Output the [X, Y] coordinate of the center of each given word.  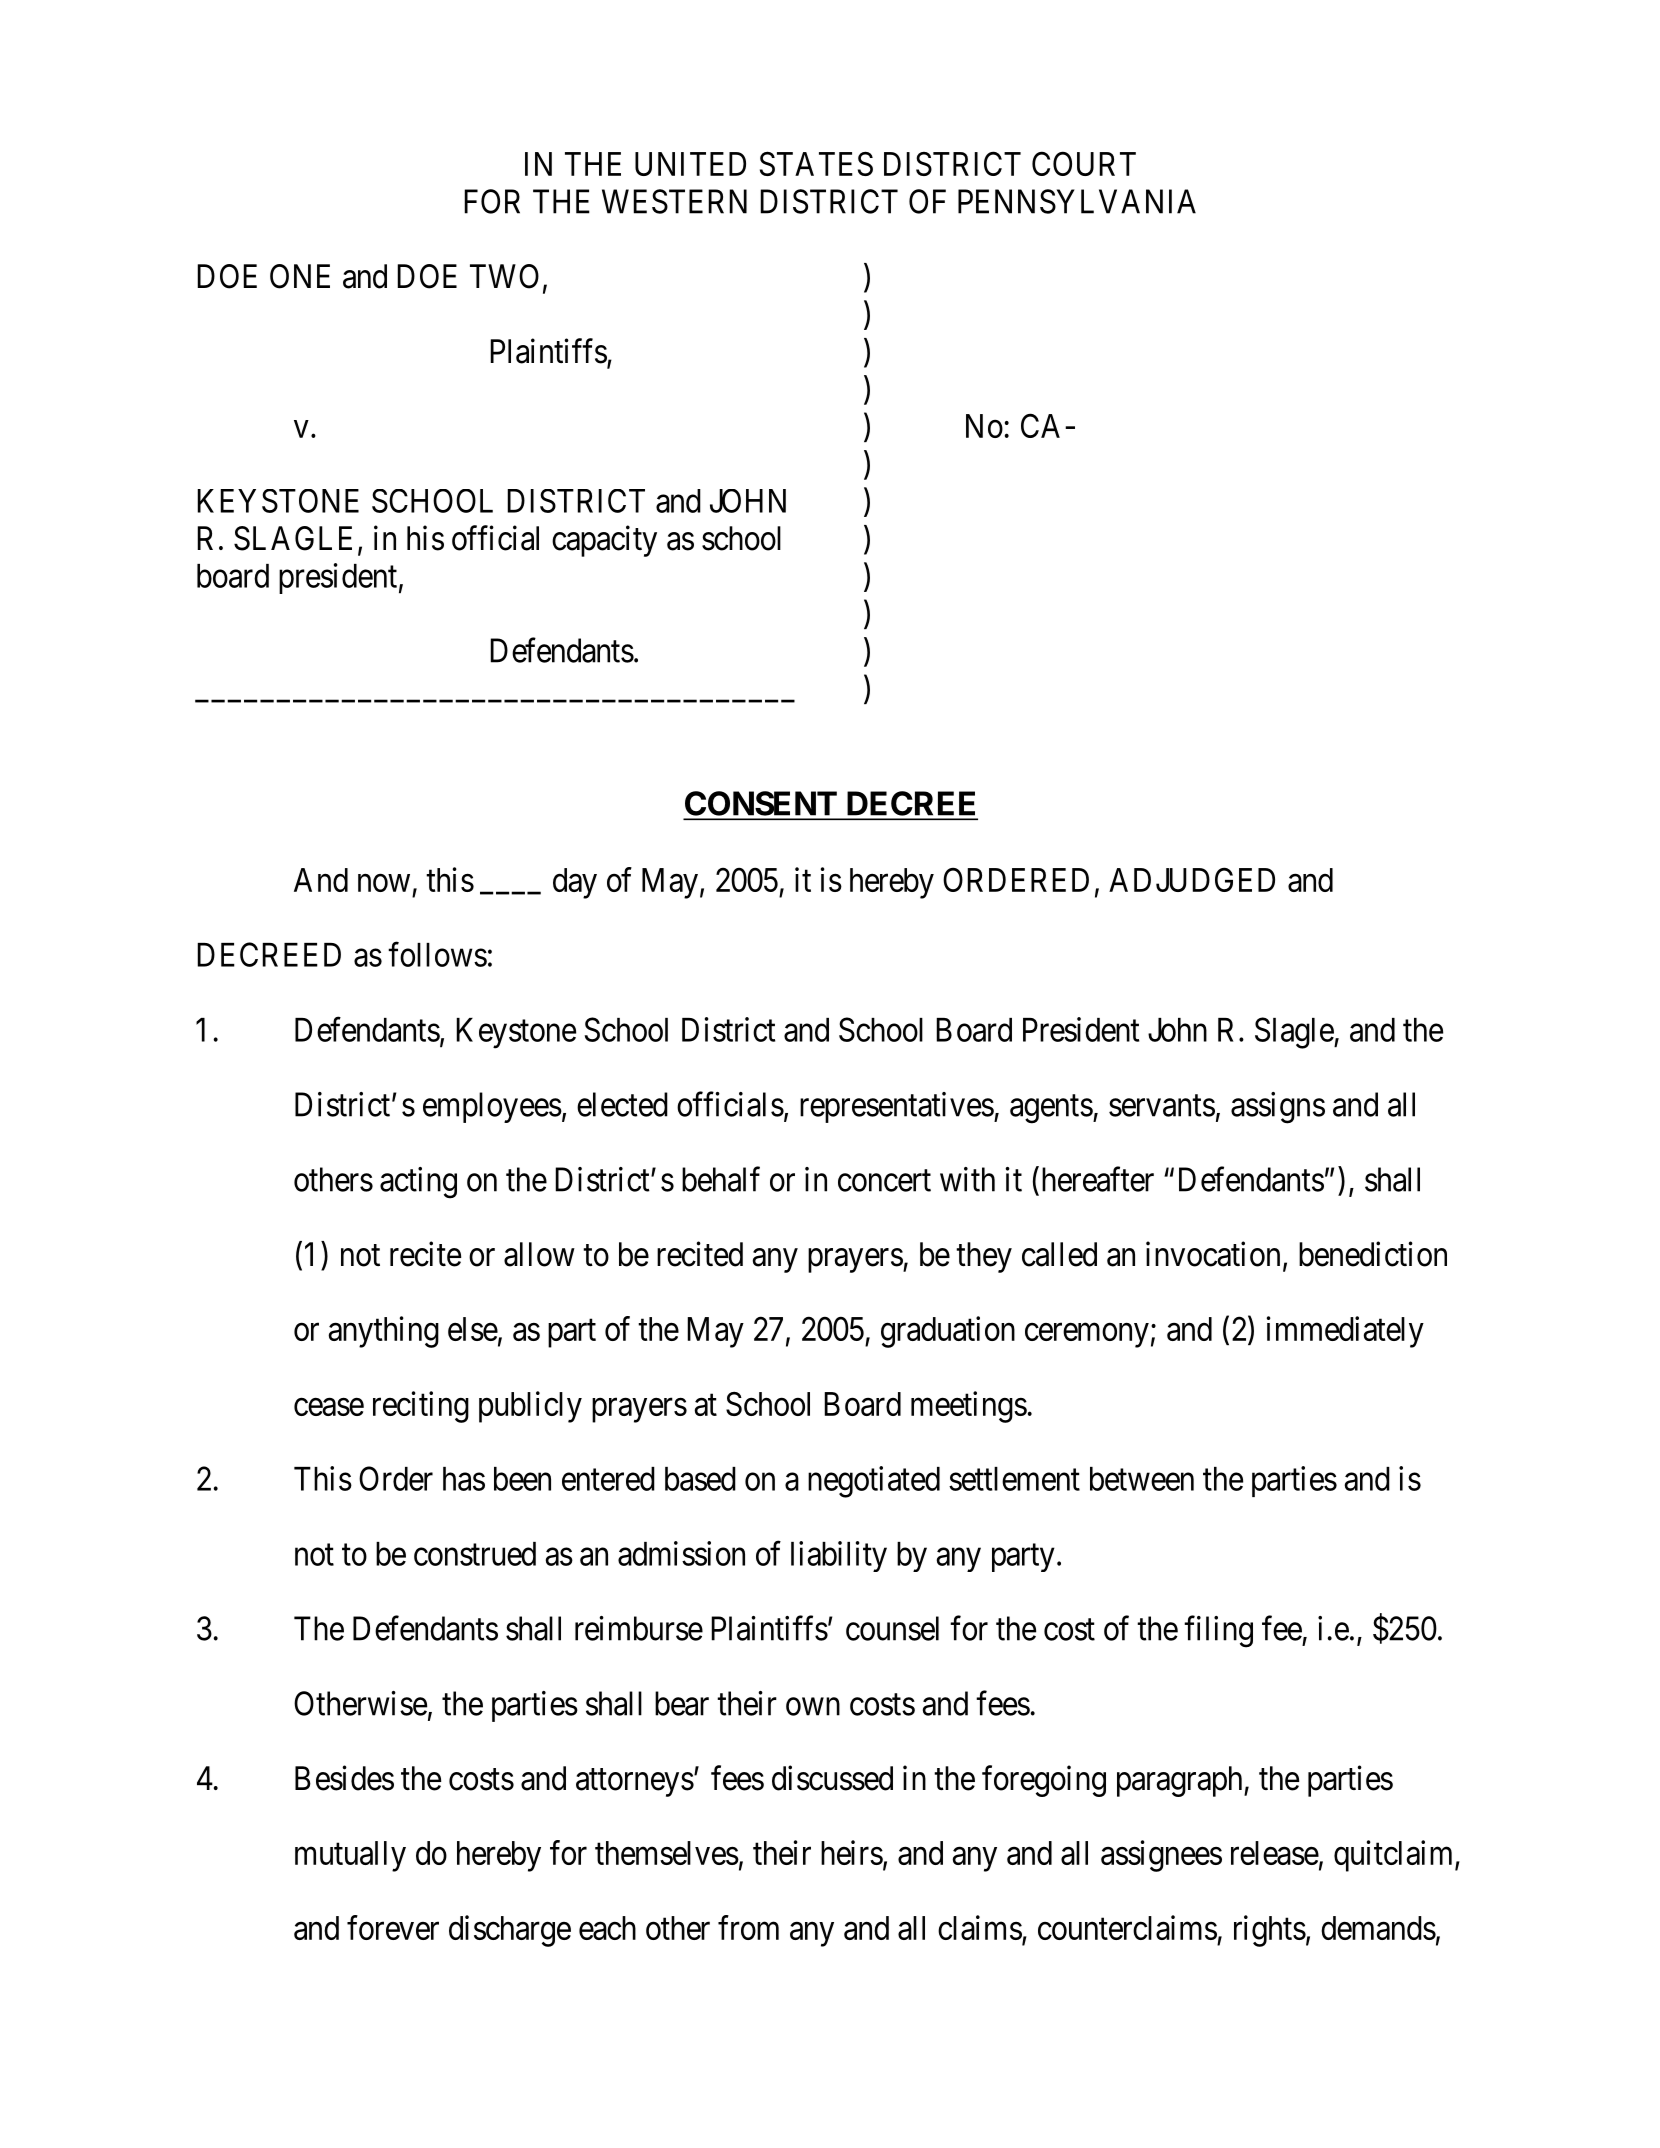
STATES [816, 163]
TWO [504, 276]
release [1275, 1853]
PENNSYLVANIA [1077, 201]
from [748, 1927]
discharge [510, 1931]
